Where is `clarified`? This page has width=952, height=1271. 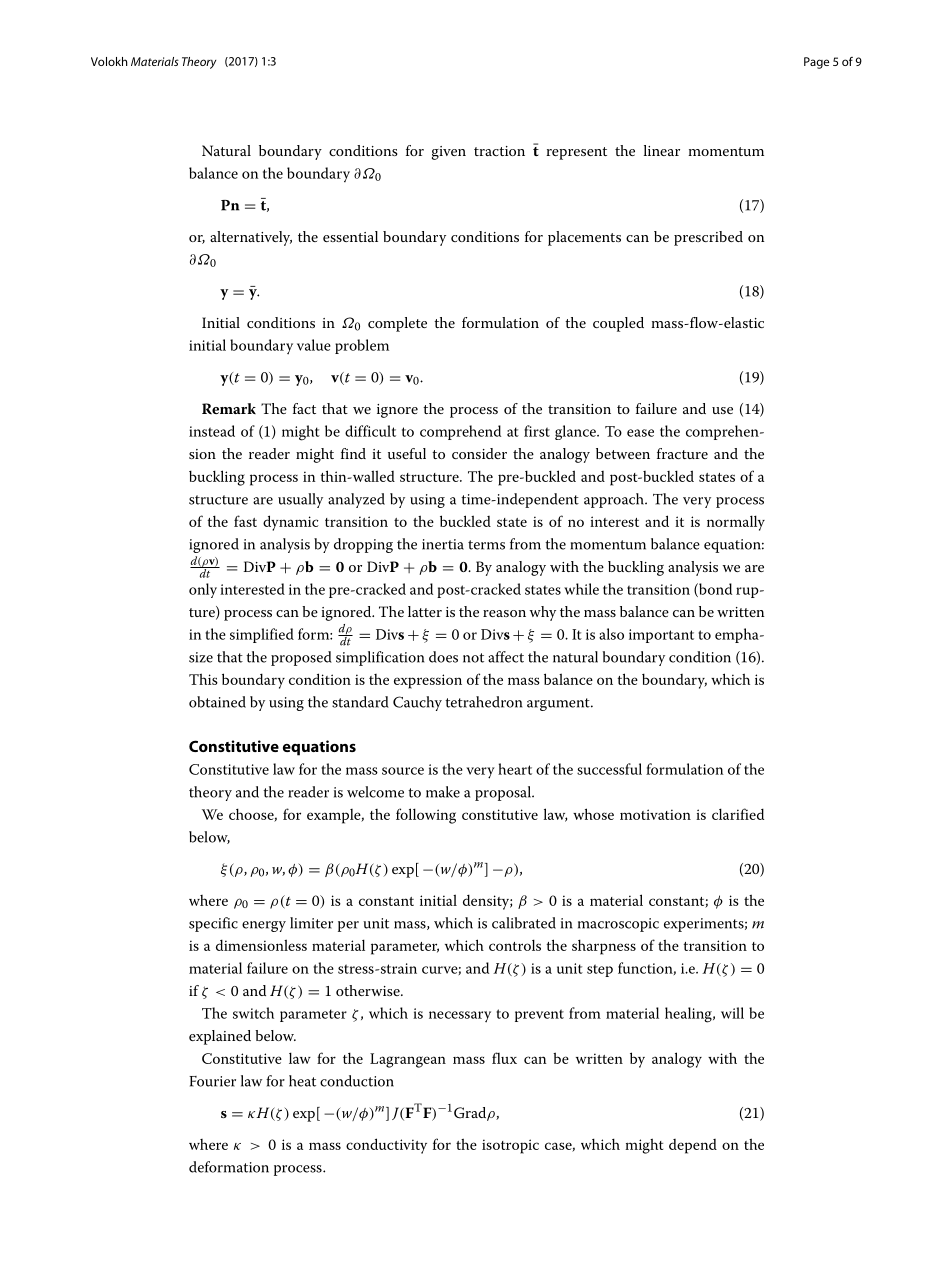 clarified is located at coordinates (738, 814).
